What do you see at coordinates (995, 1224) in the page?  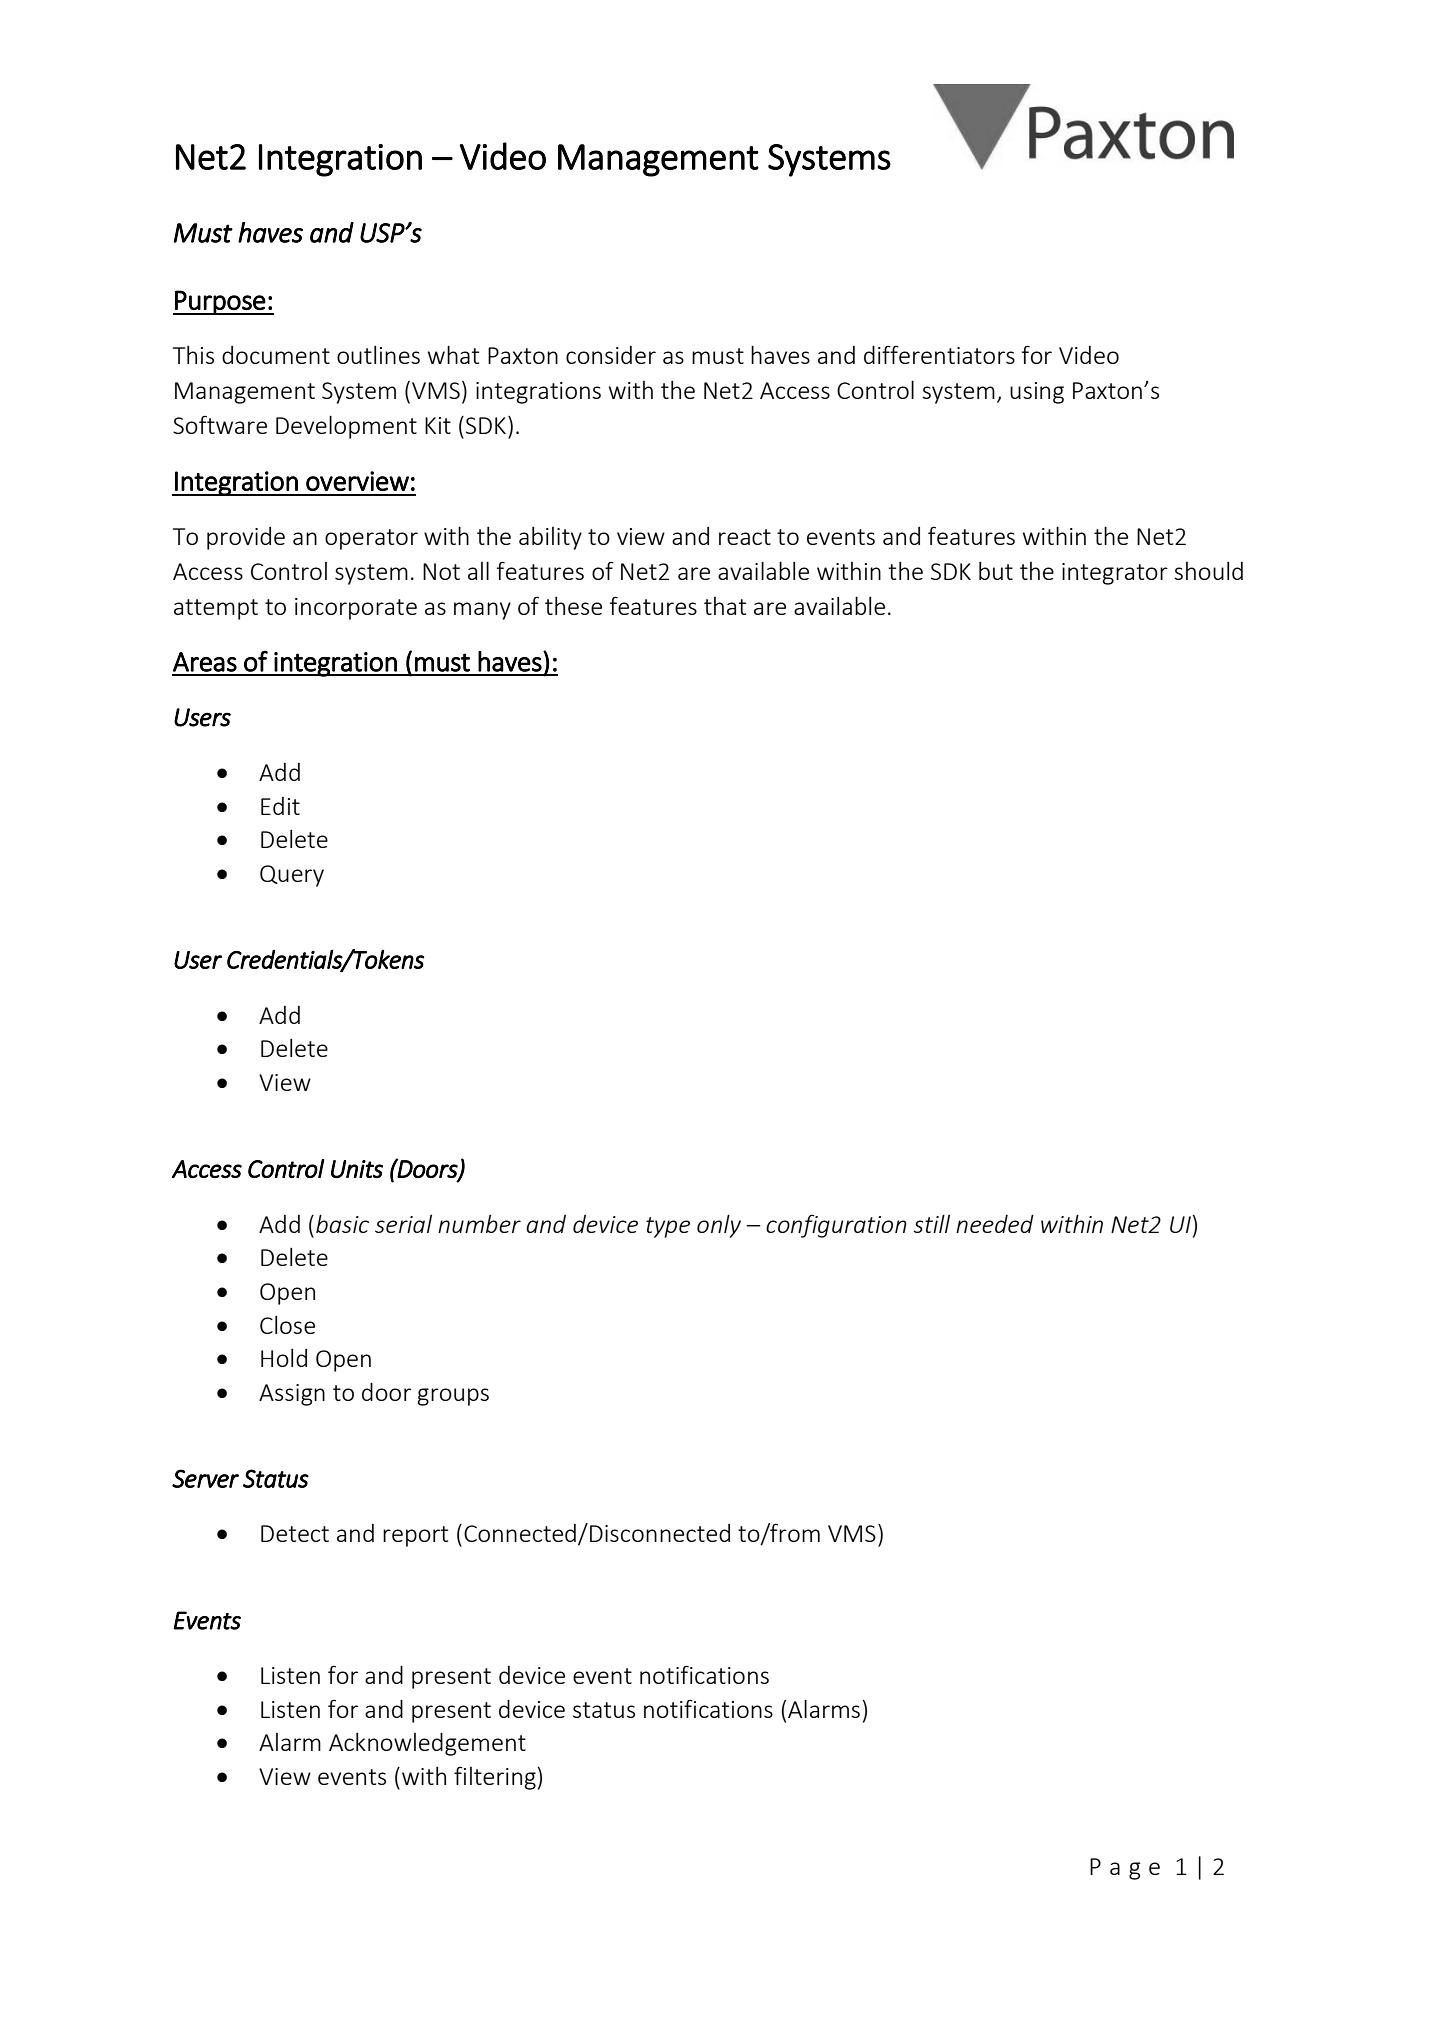 I see `needed` at bounding box center [995, 1224].
